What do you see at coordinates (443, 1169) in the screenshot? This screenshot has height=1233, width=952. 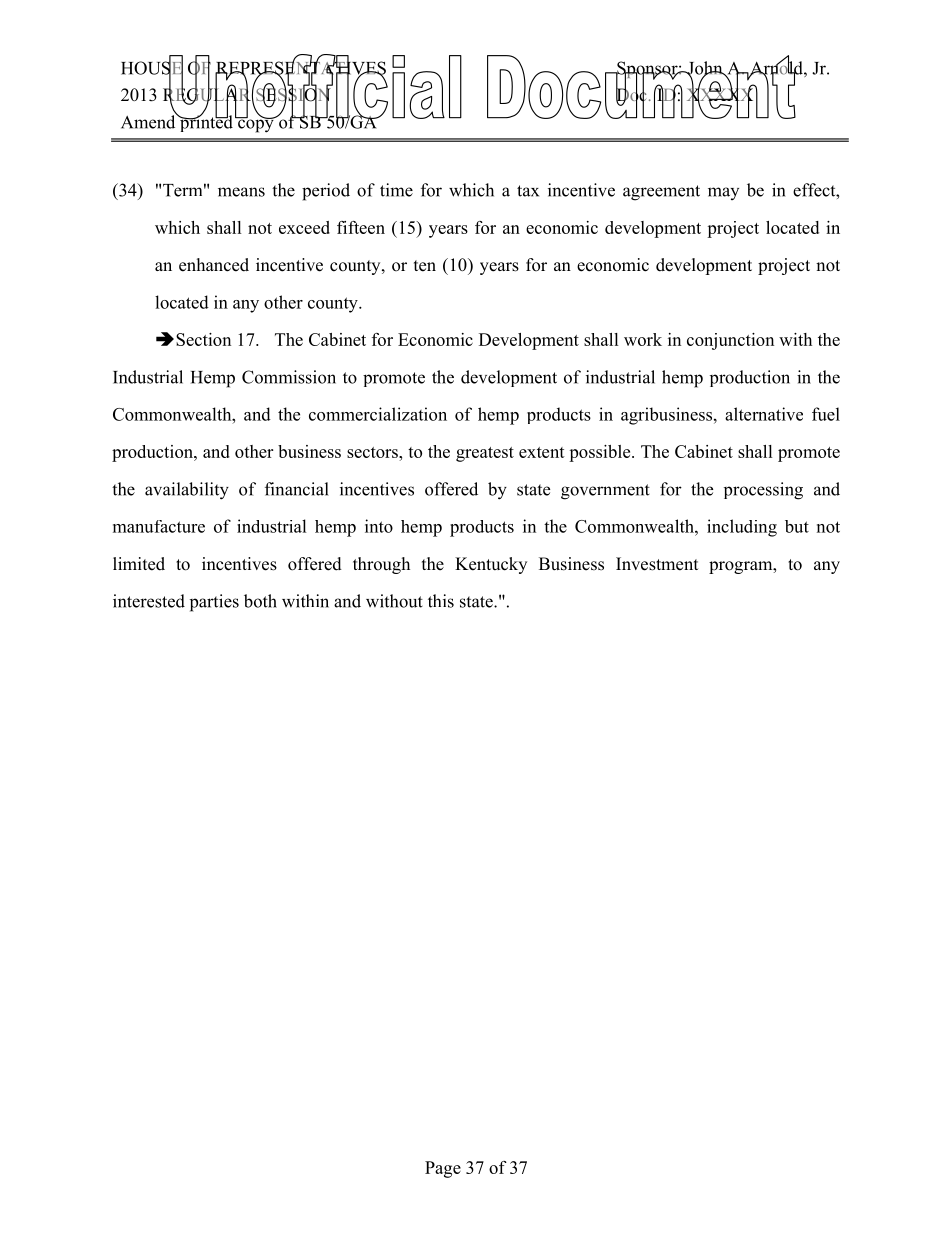 I see `Page` at bounding box center [443, 1169].
